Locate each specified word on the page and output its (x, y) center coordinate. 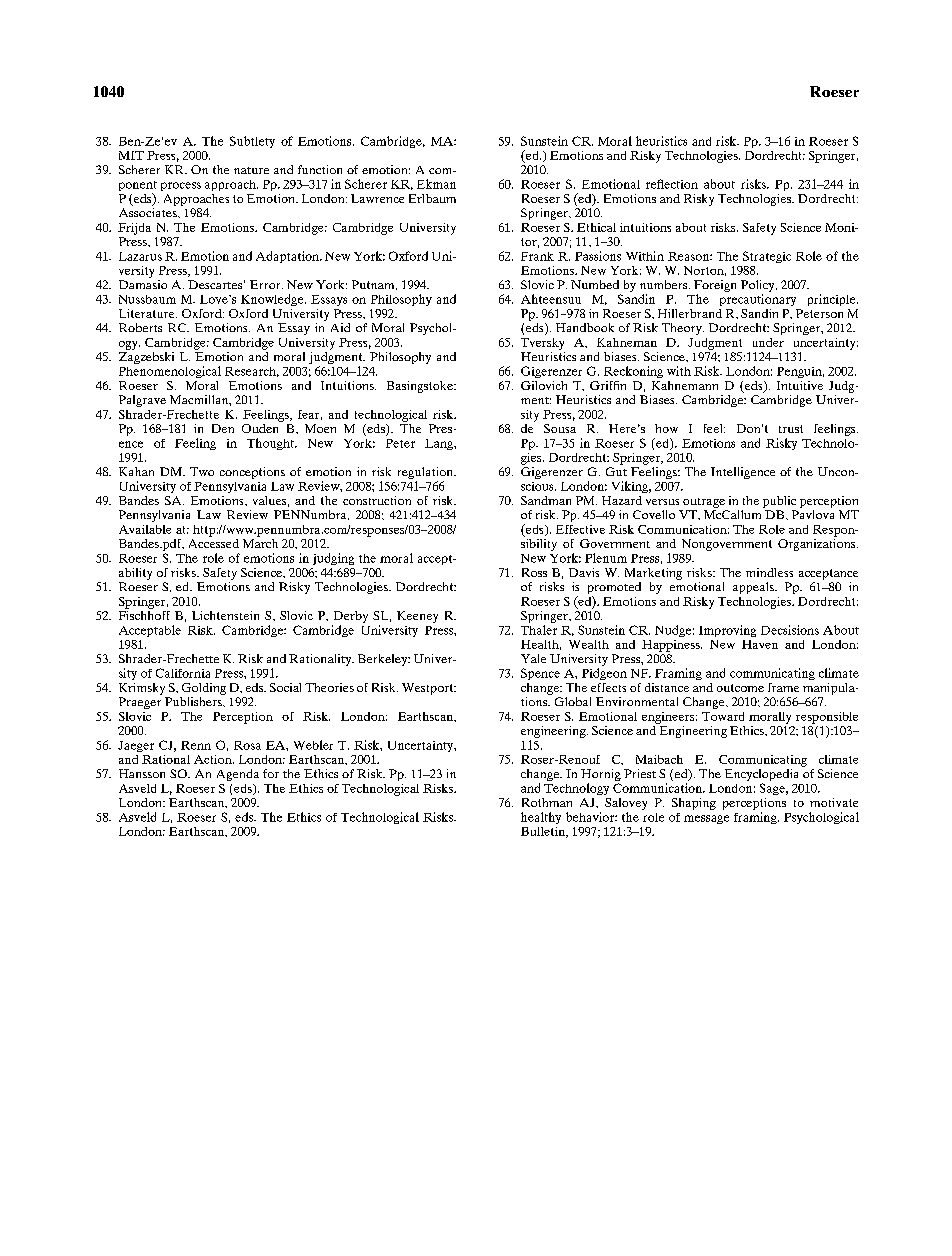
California (183, 673)
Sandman (546, 500)
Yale (533, 658)
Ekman (436, 184)
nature (251, 170)
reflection (672, 184)
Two (202, 471)
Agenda (238, 775)
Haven (760, 644)
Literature (148, 313)
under (768, 342)
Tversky (542, 344)
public (779, 502)
